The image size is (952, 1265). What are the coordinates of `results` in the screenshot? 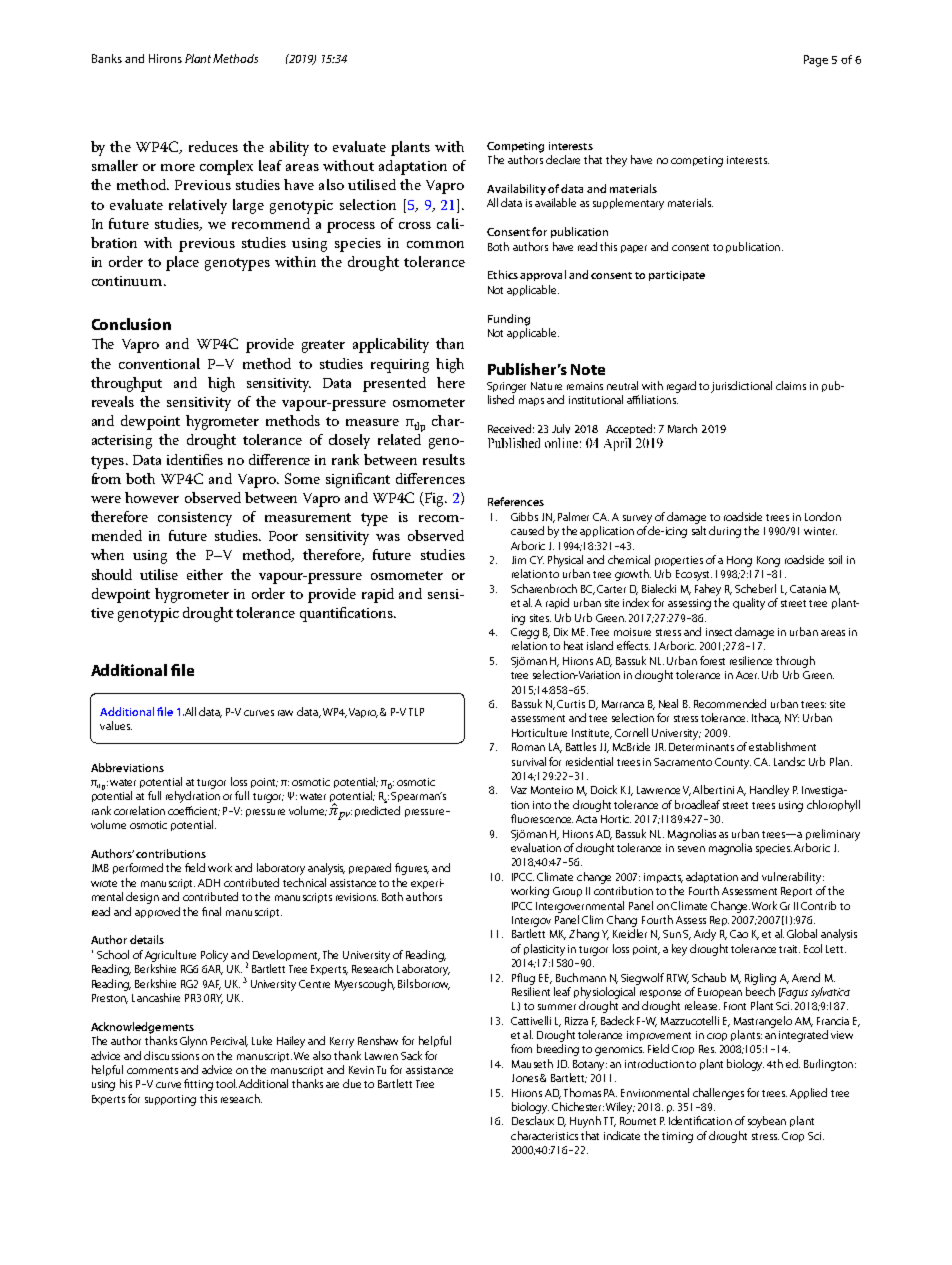 It's located at (444, 459).
